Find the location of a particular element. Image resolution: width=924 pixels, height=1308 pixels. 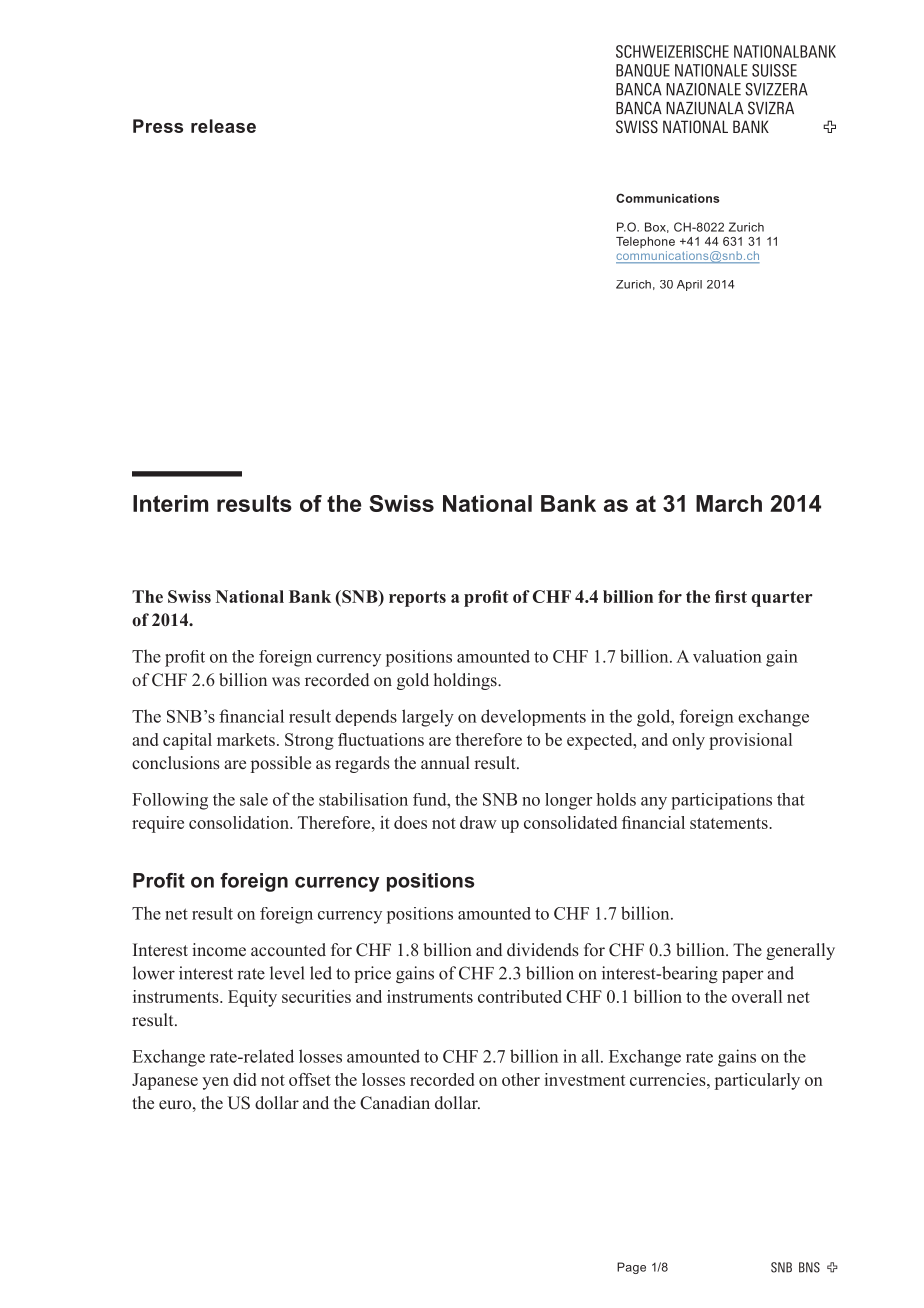

statements is located at coordinates (730, 823).
